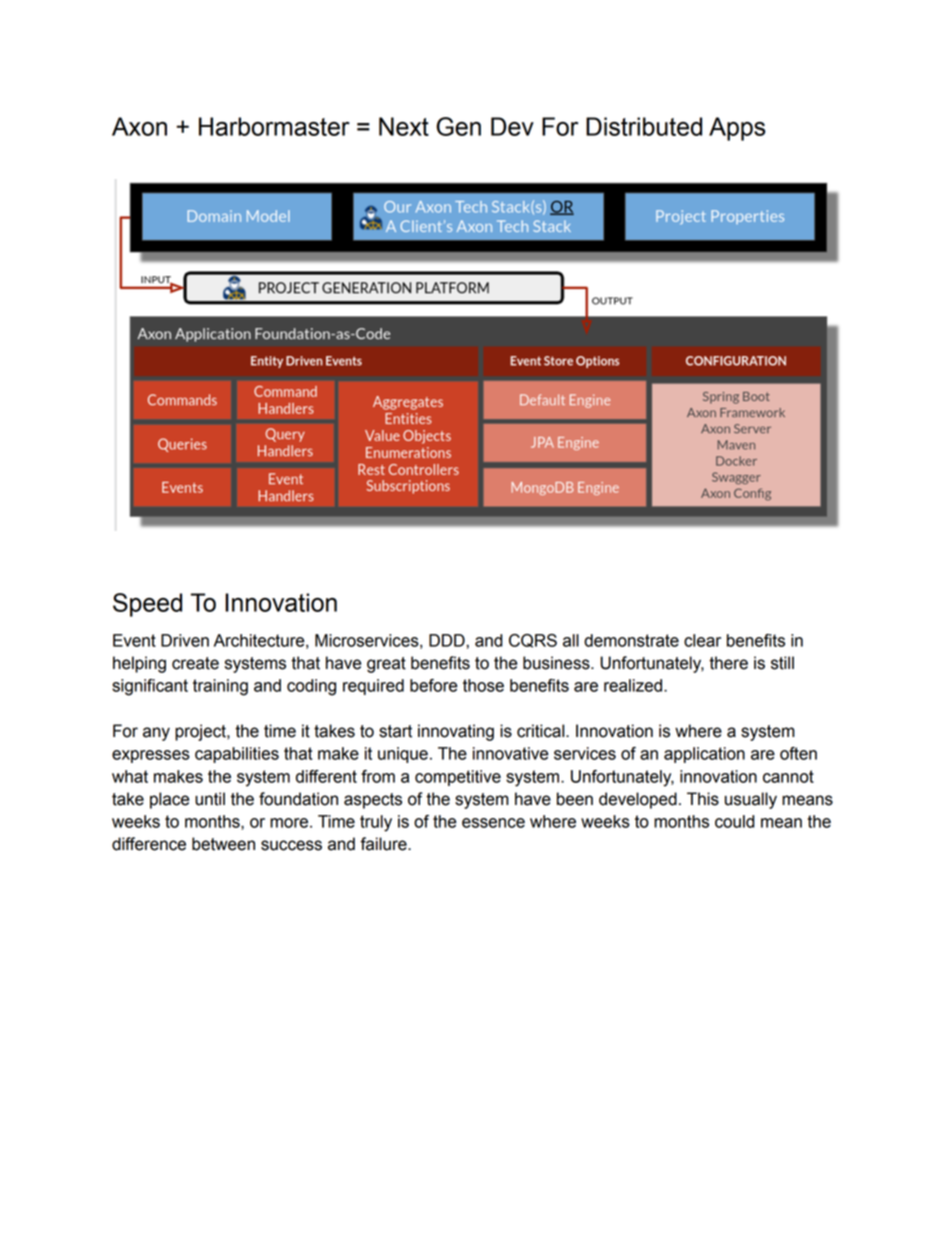 The image size is (952, 1233). What do you see at coordinates (631, 640) in the document?
I see `demonstrate` at bounding box center [631, 640].
